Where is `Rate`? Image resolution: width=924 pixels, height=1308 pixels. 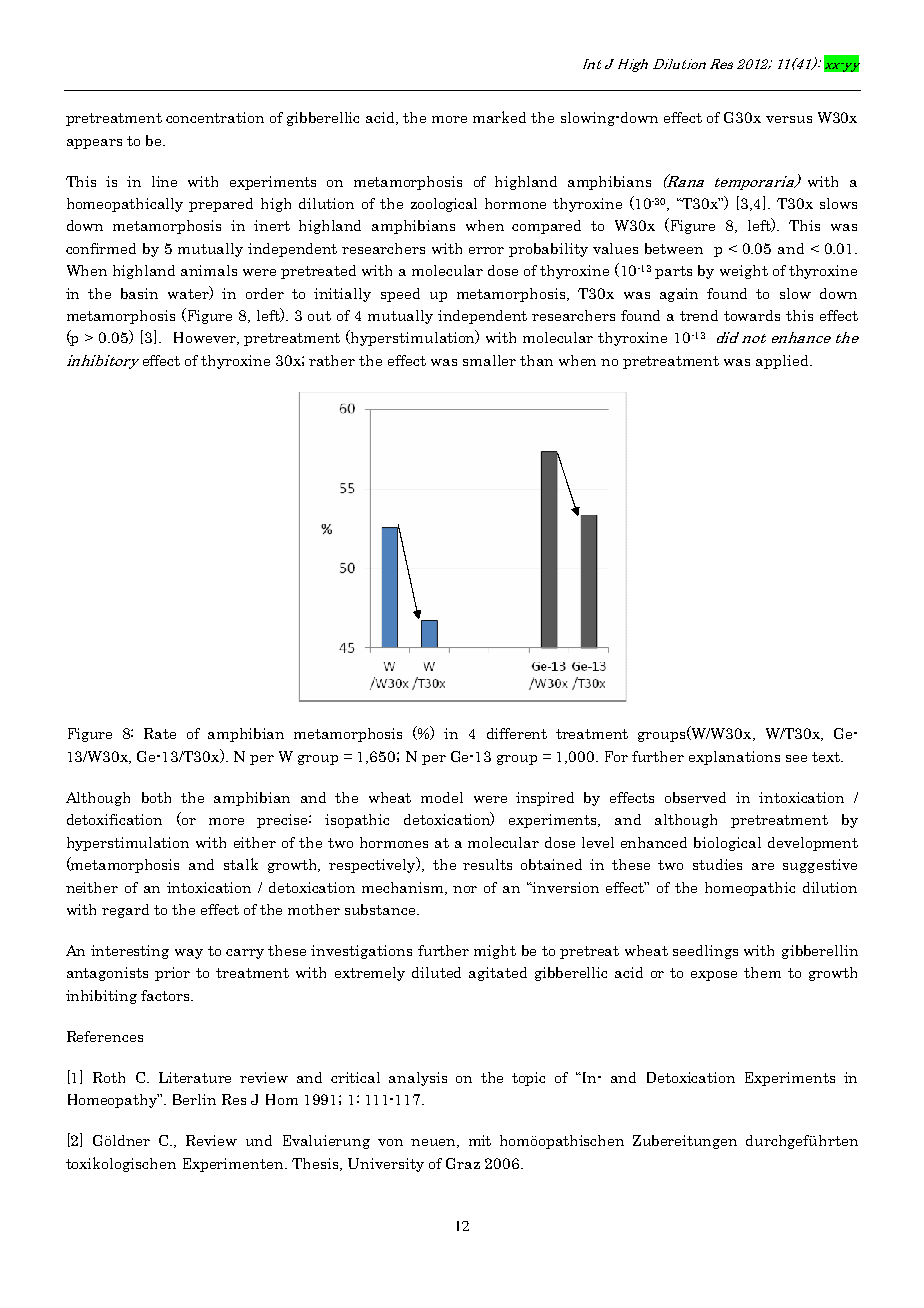
Rate is located at coordinates (160, 733).
